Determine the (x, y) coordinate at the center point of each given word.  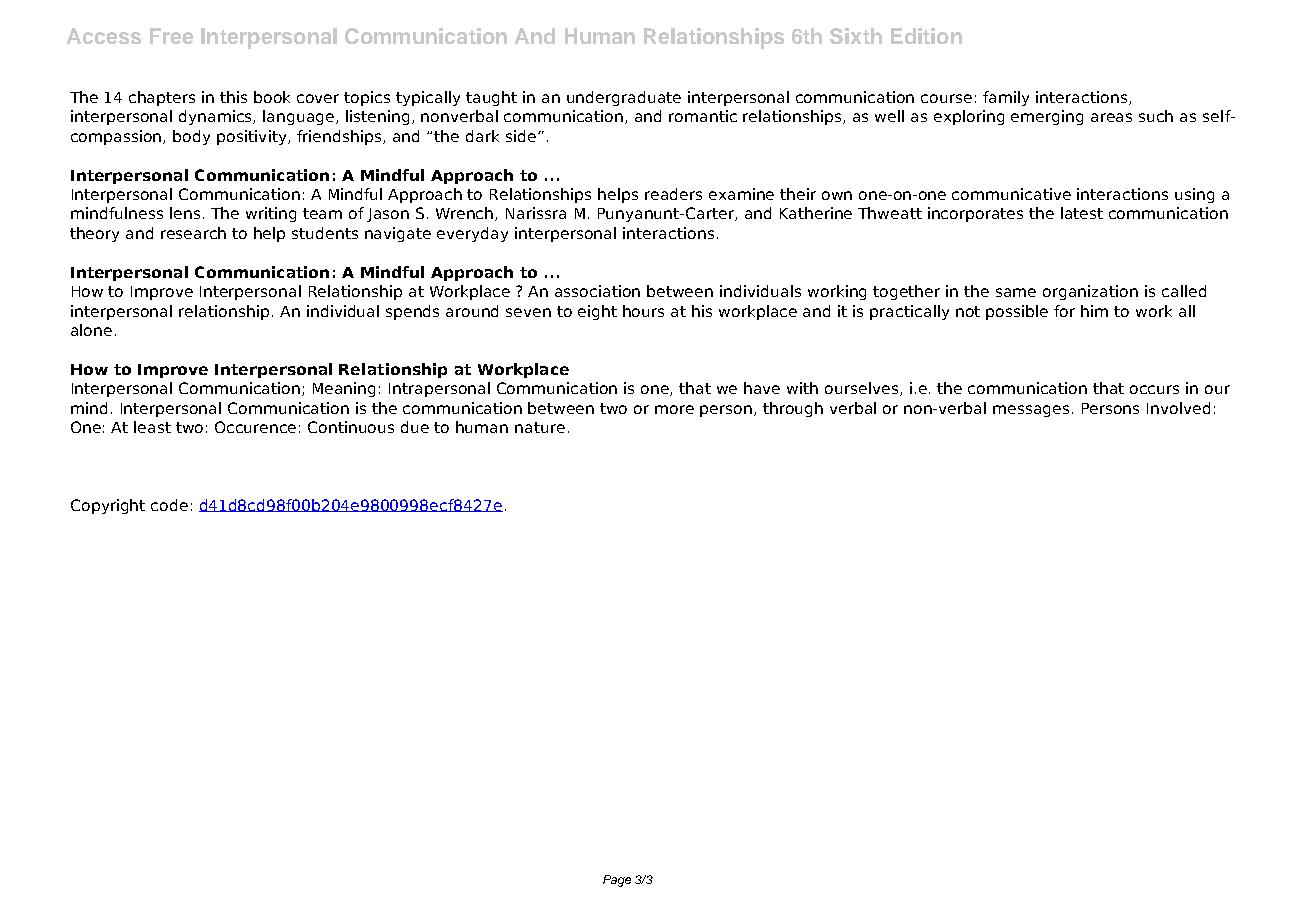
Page (617, 881)
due (415, 427)
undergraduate (624, 98)
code (169, 505)
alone (91, 330)
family (1006, 98)
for (1064, 311)
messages (1031, 411)
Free (171, 36)
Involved (1178, 408)
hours (643, 311)
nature (540, 427)
